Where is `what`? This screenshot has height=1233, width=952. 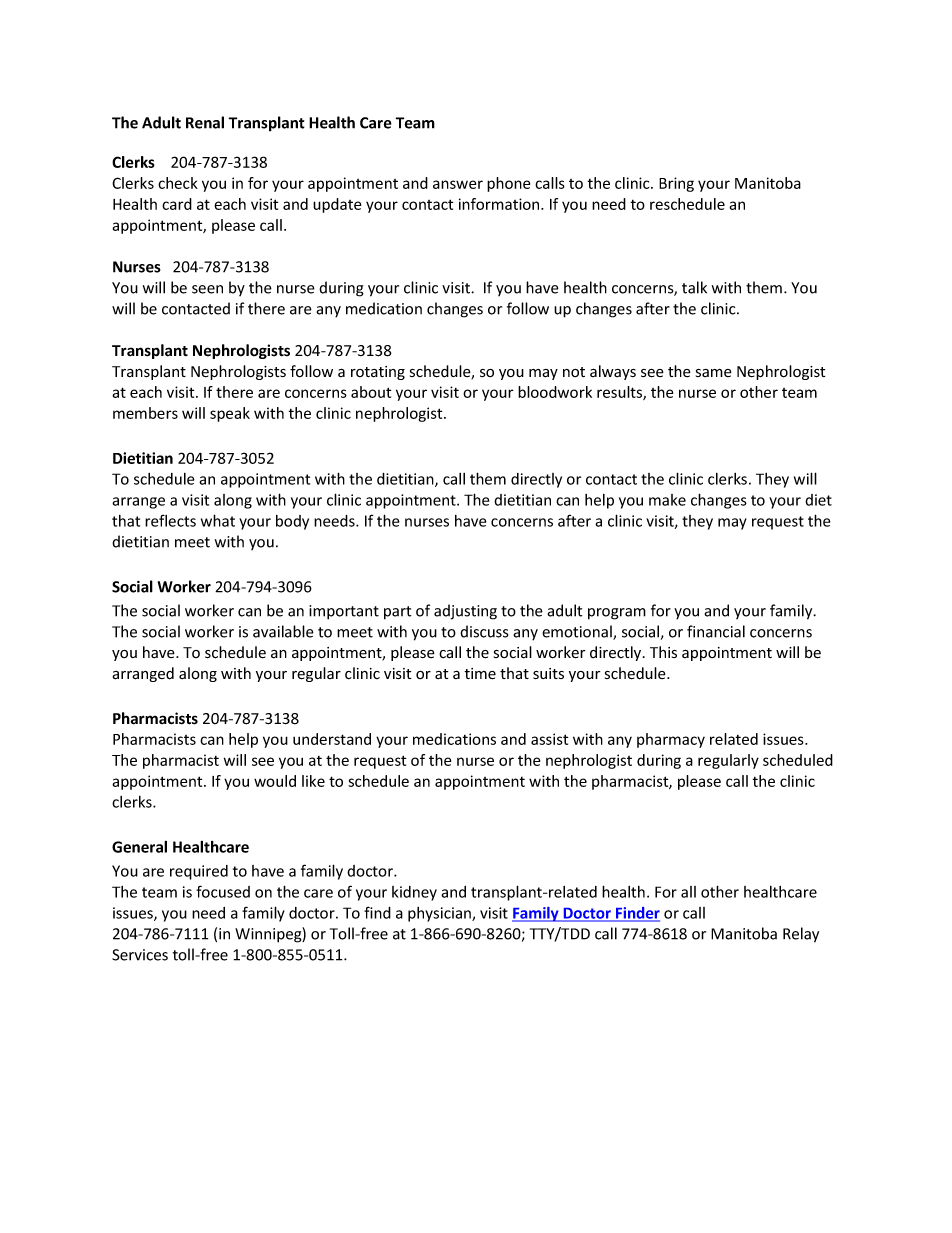 what is located at coordinates (218, 520).
